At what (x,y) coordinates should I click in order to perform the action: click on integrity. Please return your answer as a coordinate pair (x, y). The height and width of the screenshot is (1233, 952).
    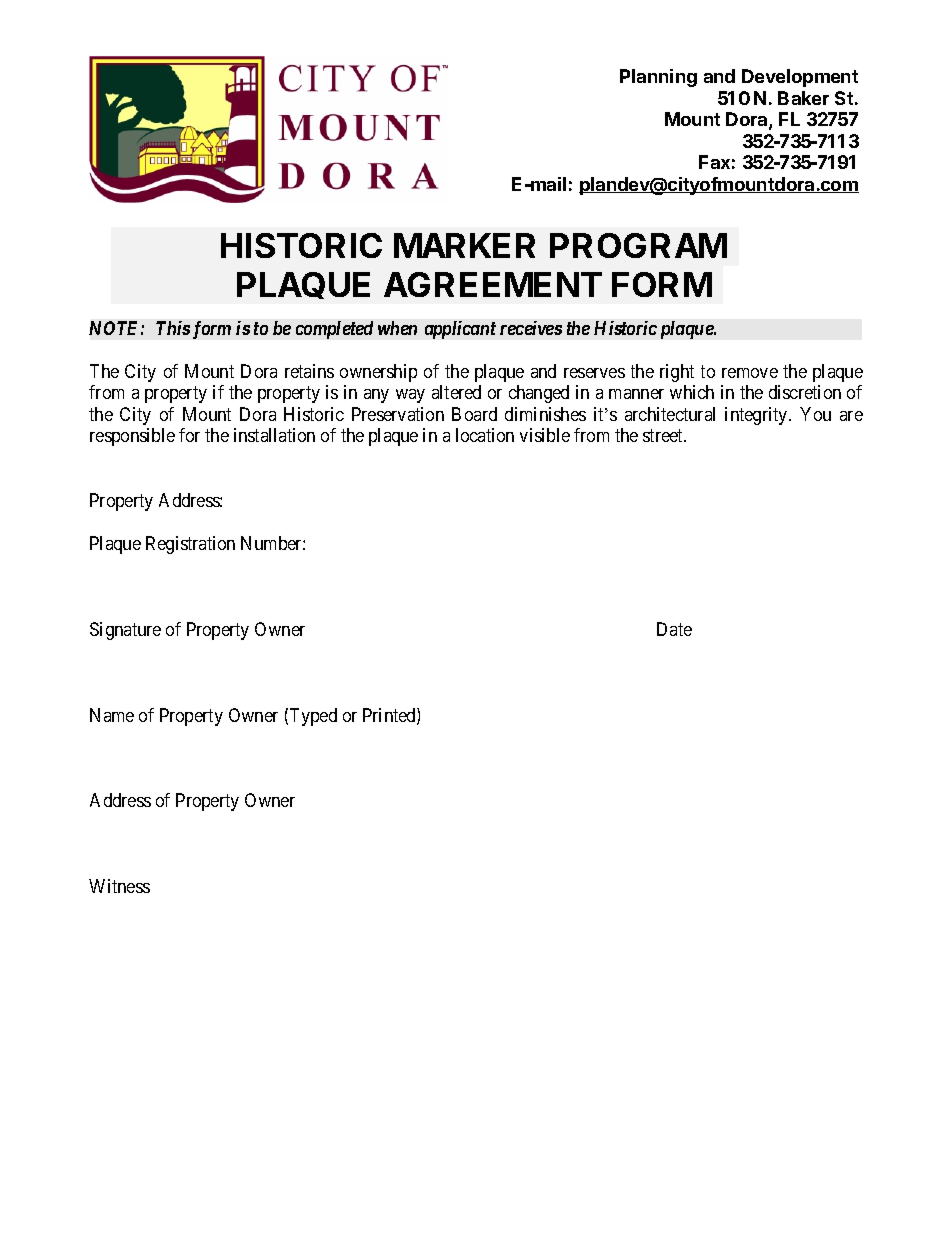
    Looking at the image, I should click on (757, 416).
